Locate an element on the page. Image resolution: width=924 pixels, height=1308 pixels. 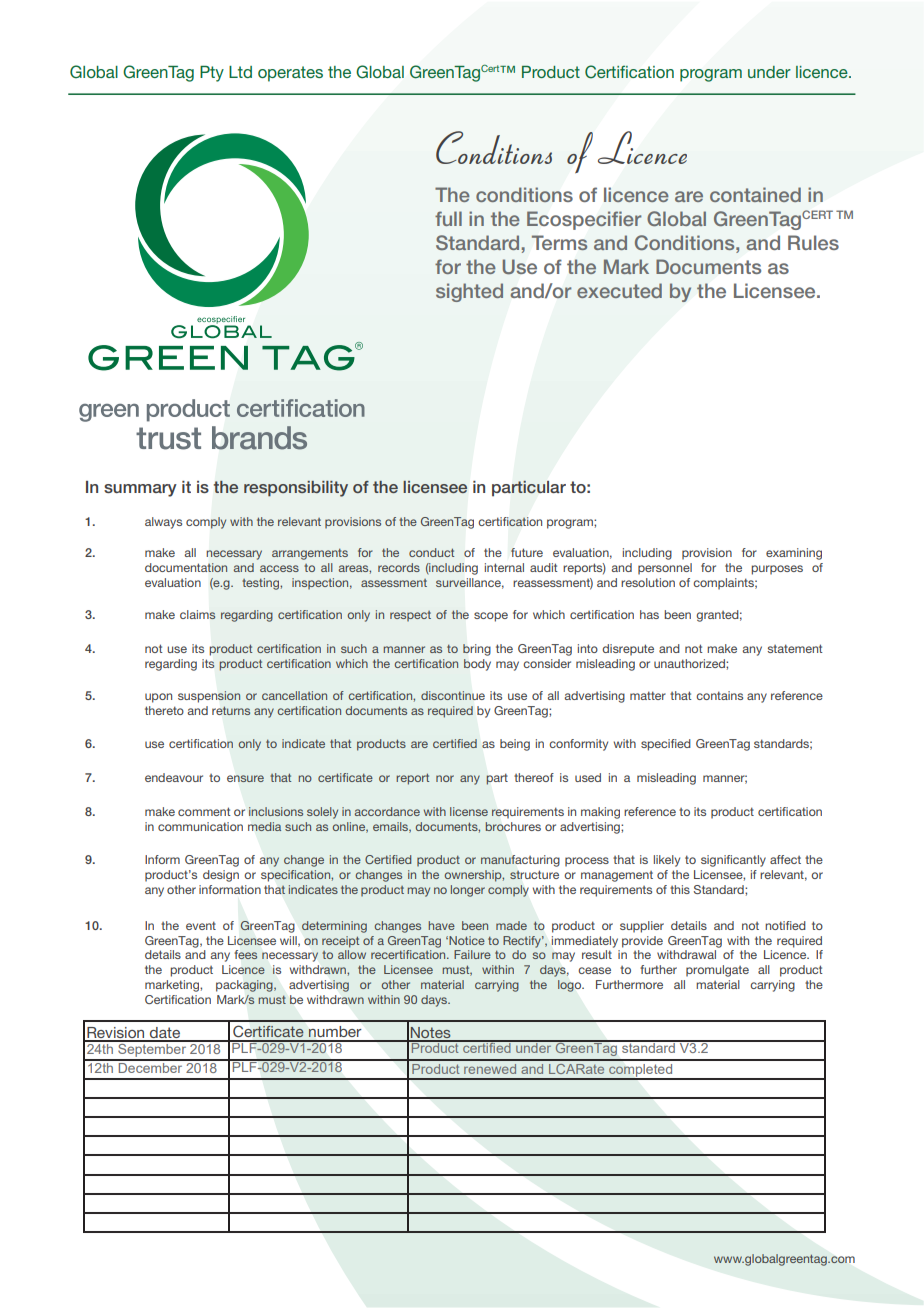
examining is located at coordinates (794, 554).
